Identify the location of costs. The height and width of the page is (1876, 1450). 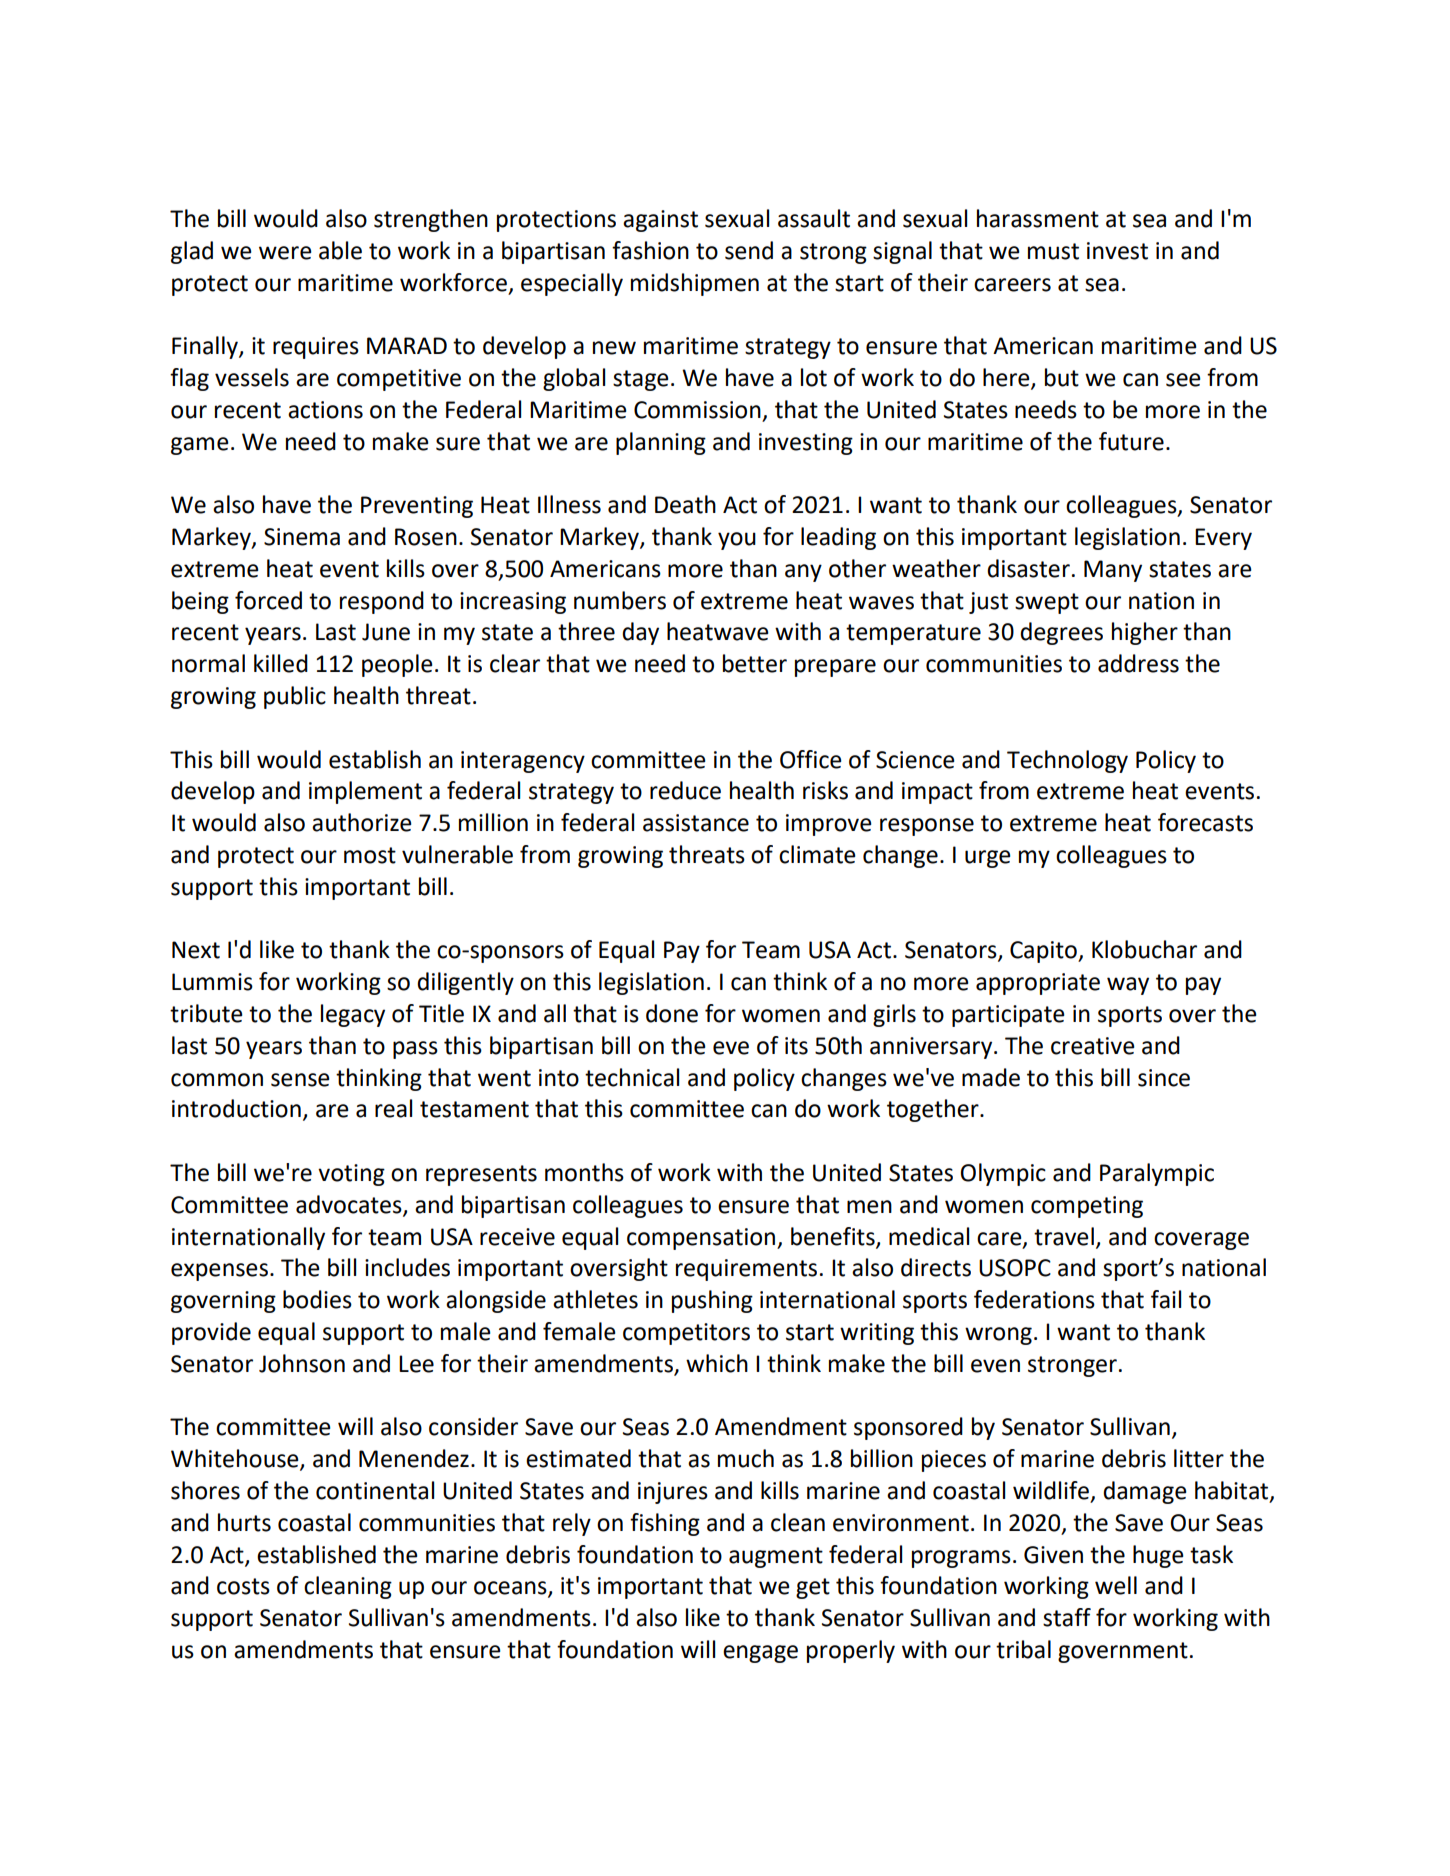
(243, 1586).
